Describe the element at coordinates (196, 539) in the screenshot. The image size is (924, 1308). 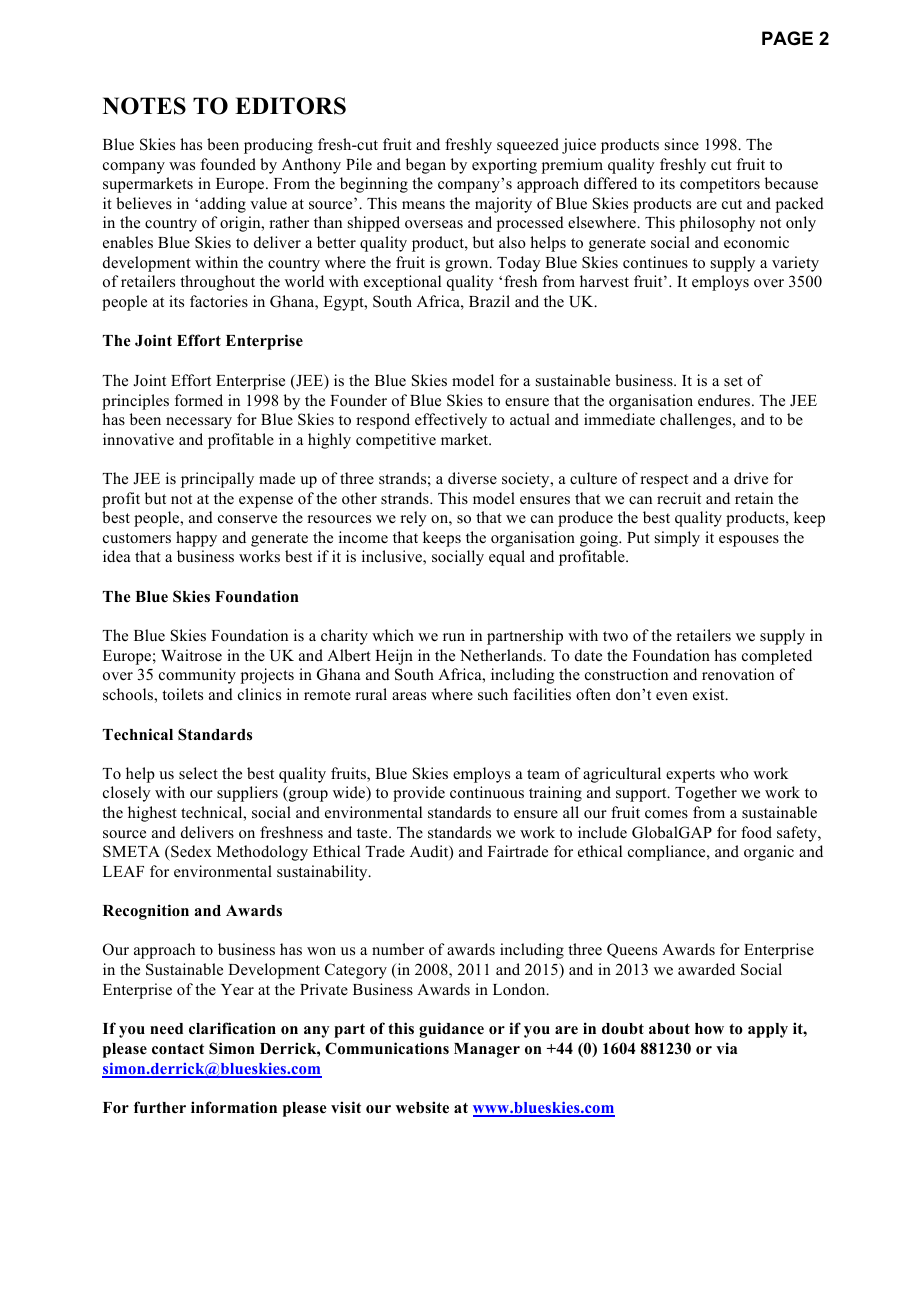
I see `happy` at that location.
